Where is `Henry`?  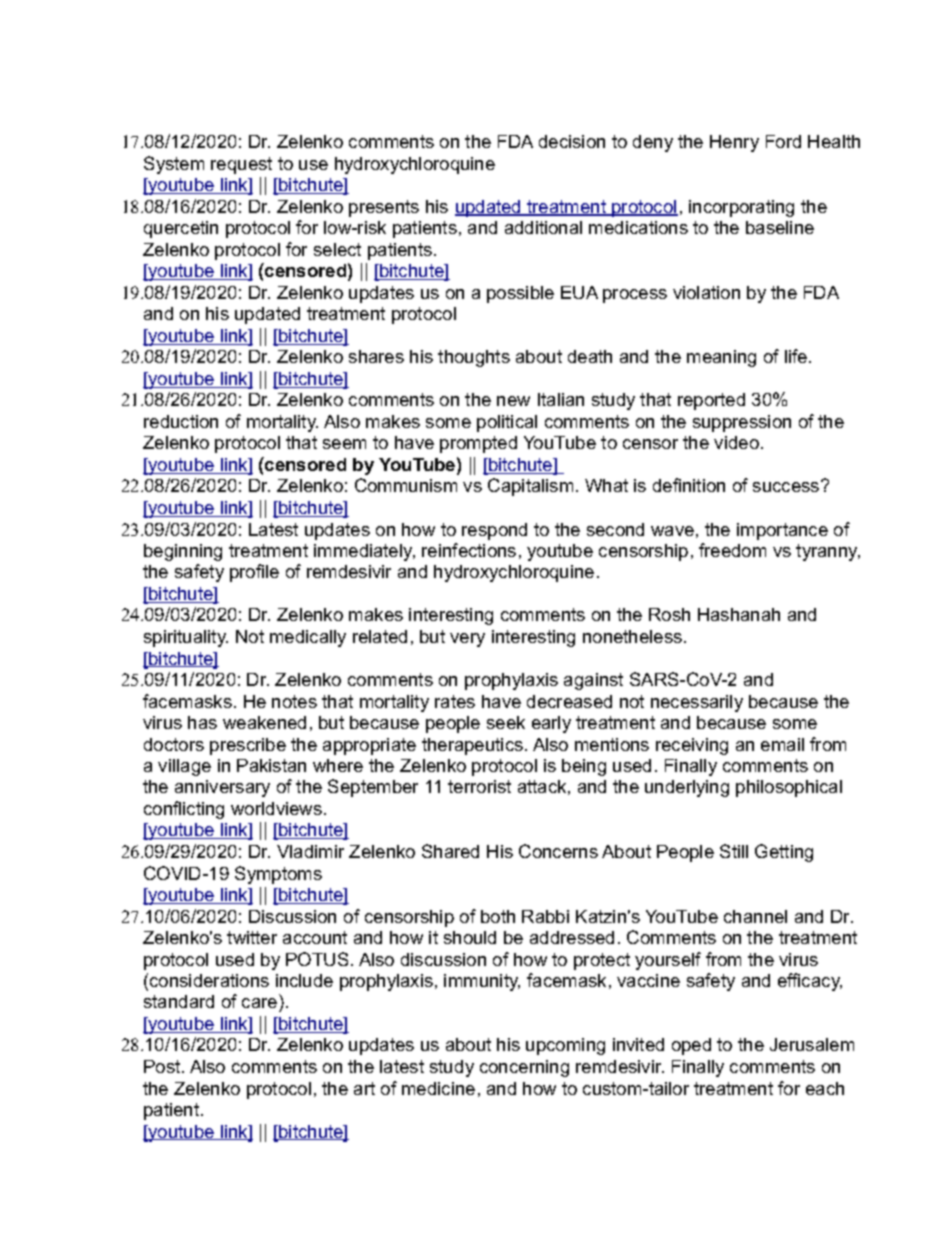
Henry is located at coordinates (734, 143).
